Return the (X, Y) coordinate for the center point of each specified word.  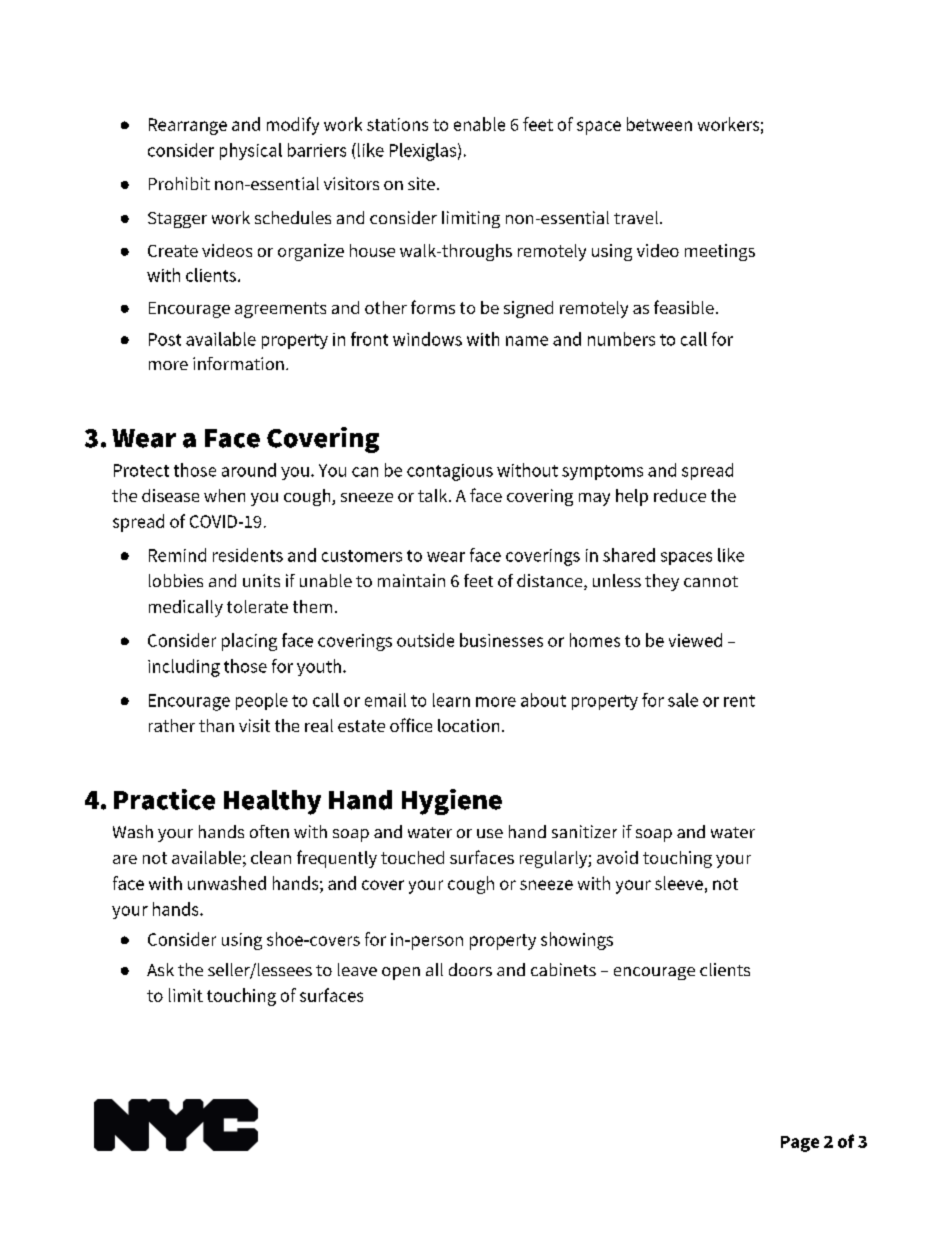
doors (470, 969)
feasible (684, 307)
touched (412, 857)
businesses (501, 640)
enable (479, 124)
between (659, 124)
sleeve (679, 883)
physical (251, 151)
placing (249, 642)
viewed (695, 640)
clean (271, 857)
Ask (160, 969)
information (238, 363)
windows (427, 339)
